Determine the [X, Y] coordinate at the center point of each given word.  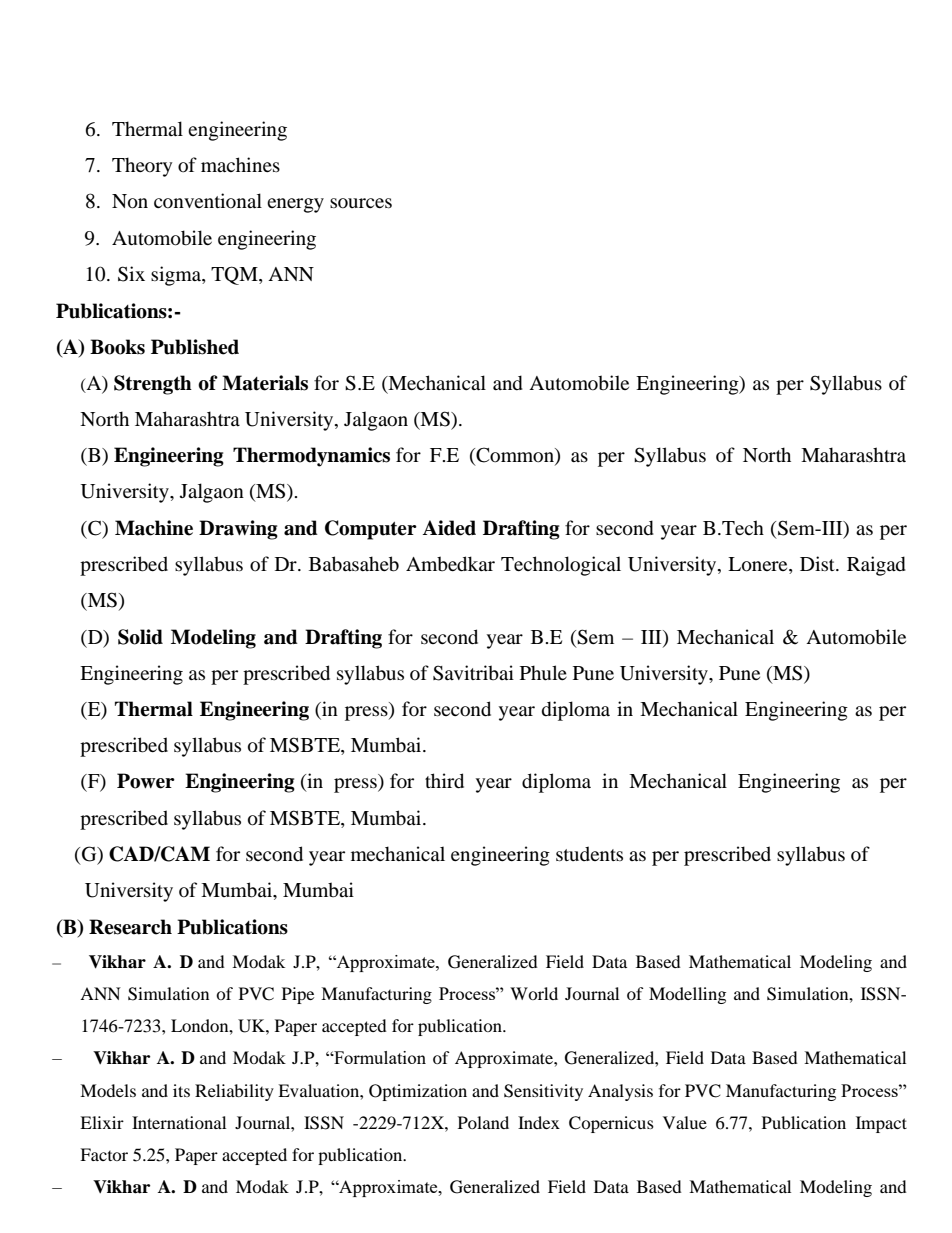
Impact [881, 1124]
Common [515, 456]
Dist [818, 563]
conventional [208, 201]
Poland [483, 1122]
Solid [140, 637]
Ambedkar [450, 564]
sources [361, 203]
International [179, 1122]
